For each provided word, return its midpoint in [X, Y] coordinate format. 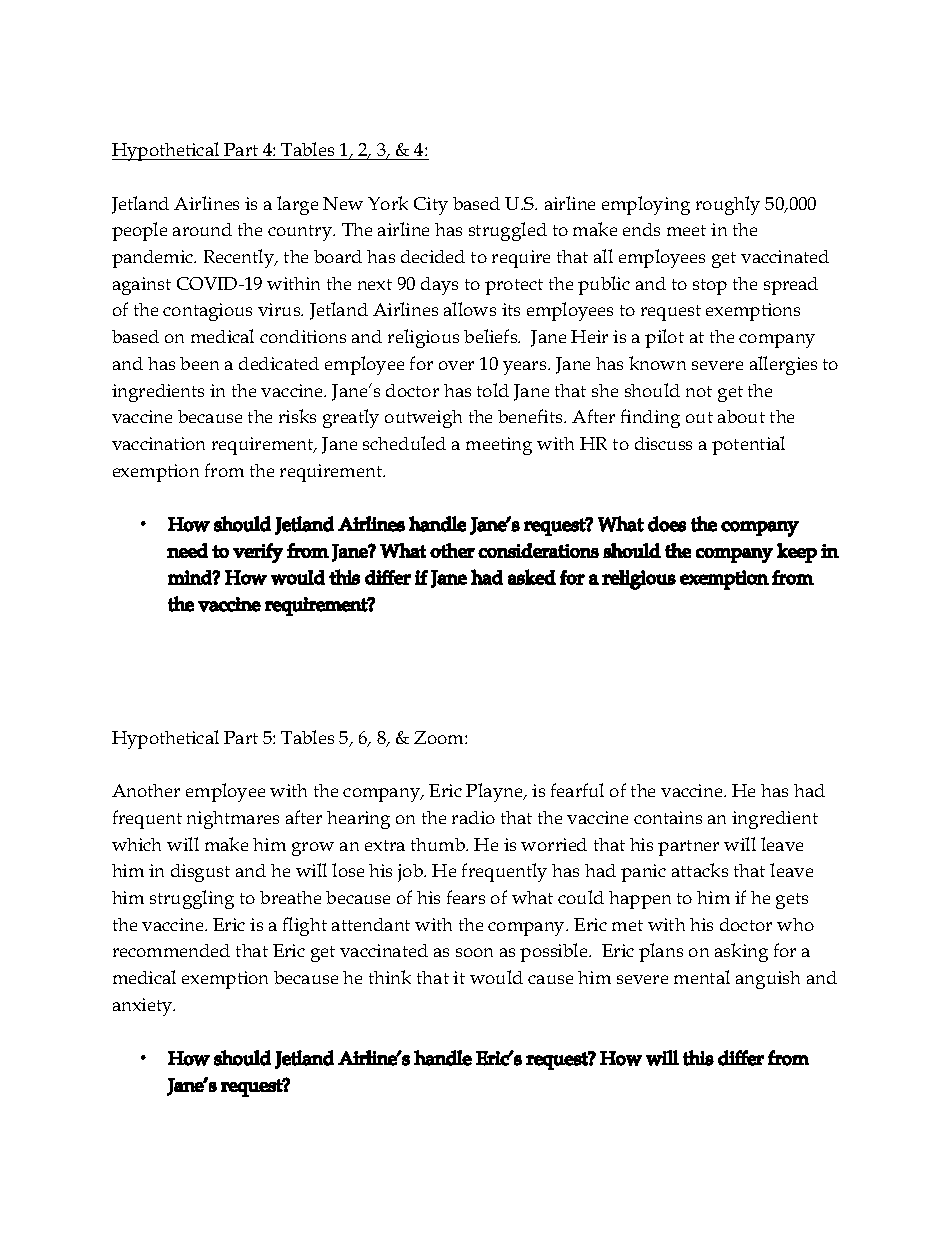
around [202, 229]
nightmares [233, 820]
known [657, 363]
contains [668, 817]
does [667, 524]
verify [258, 553]
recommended [171, 950]
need [187, 550]
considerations [538, 550]
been [199, 363]
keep [797, 553]
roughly [728, 205]
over [456, 365]
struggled [508, 231]
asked [532, 577]
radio [473, 817]
